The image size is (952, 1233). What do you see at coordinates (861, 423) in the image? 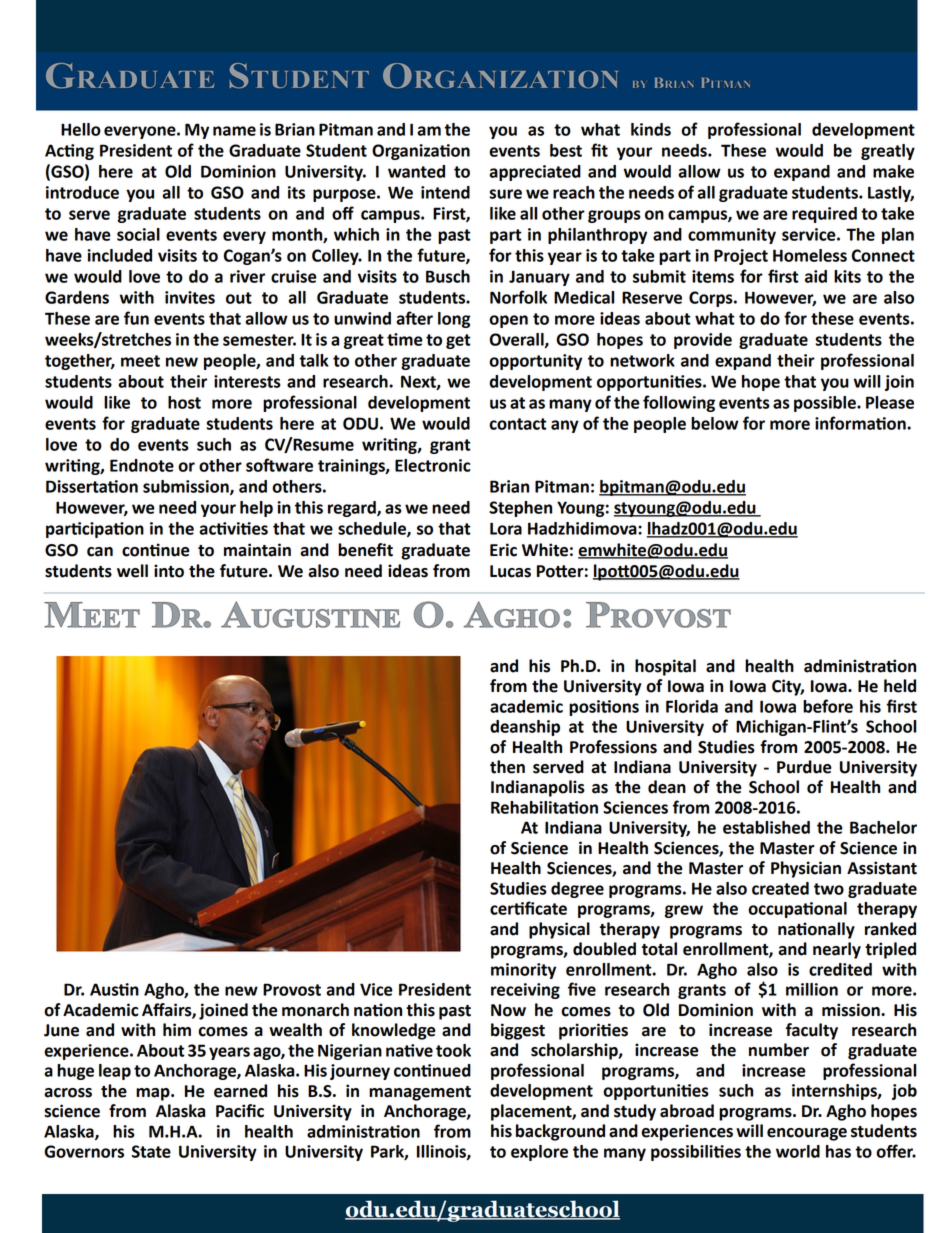
I see `information` at bounding box center [861, 423].
